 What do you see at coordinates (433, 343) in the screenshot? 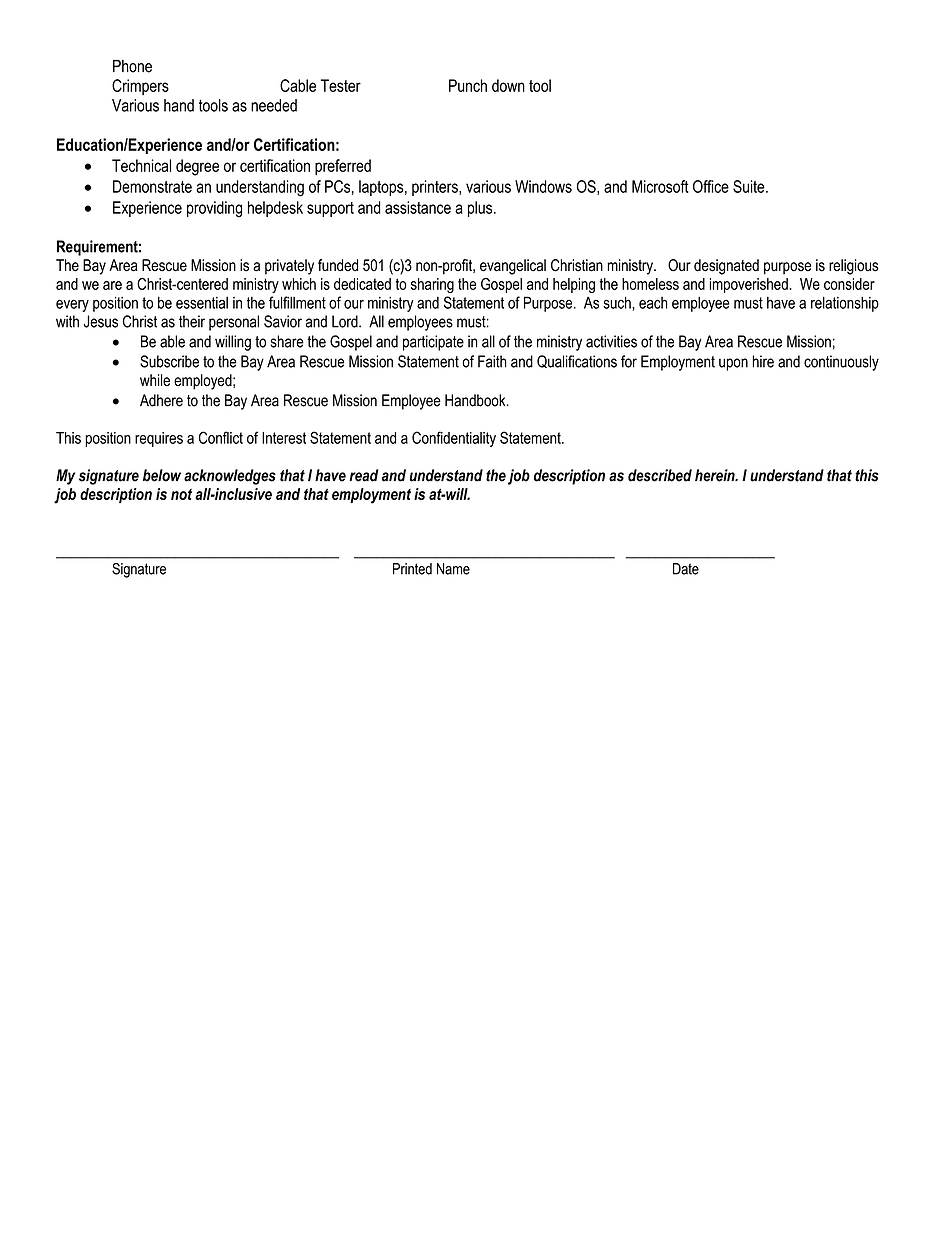
I see `participate` at bounding box center [433, 343].
